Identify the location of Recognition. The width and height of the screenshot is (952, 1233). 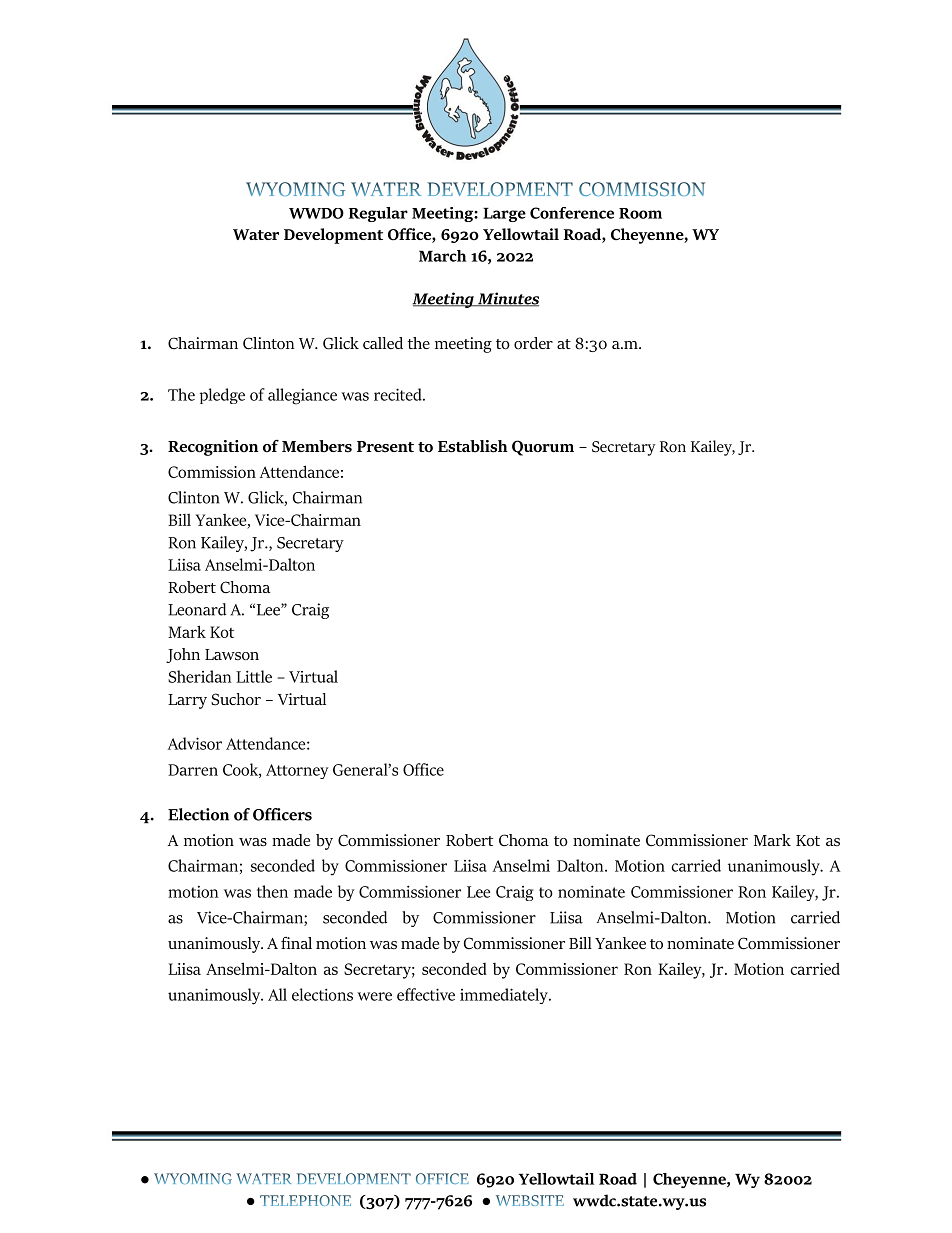
(213, 448).
